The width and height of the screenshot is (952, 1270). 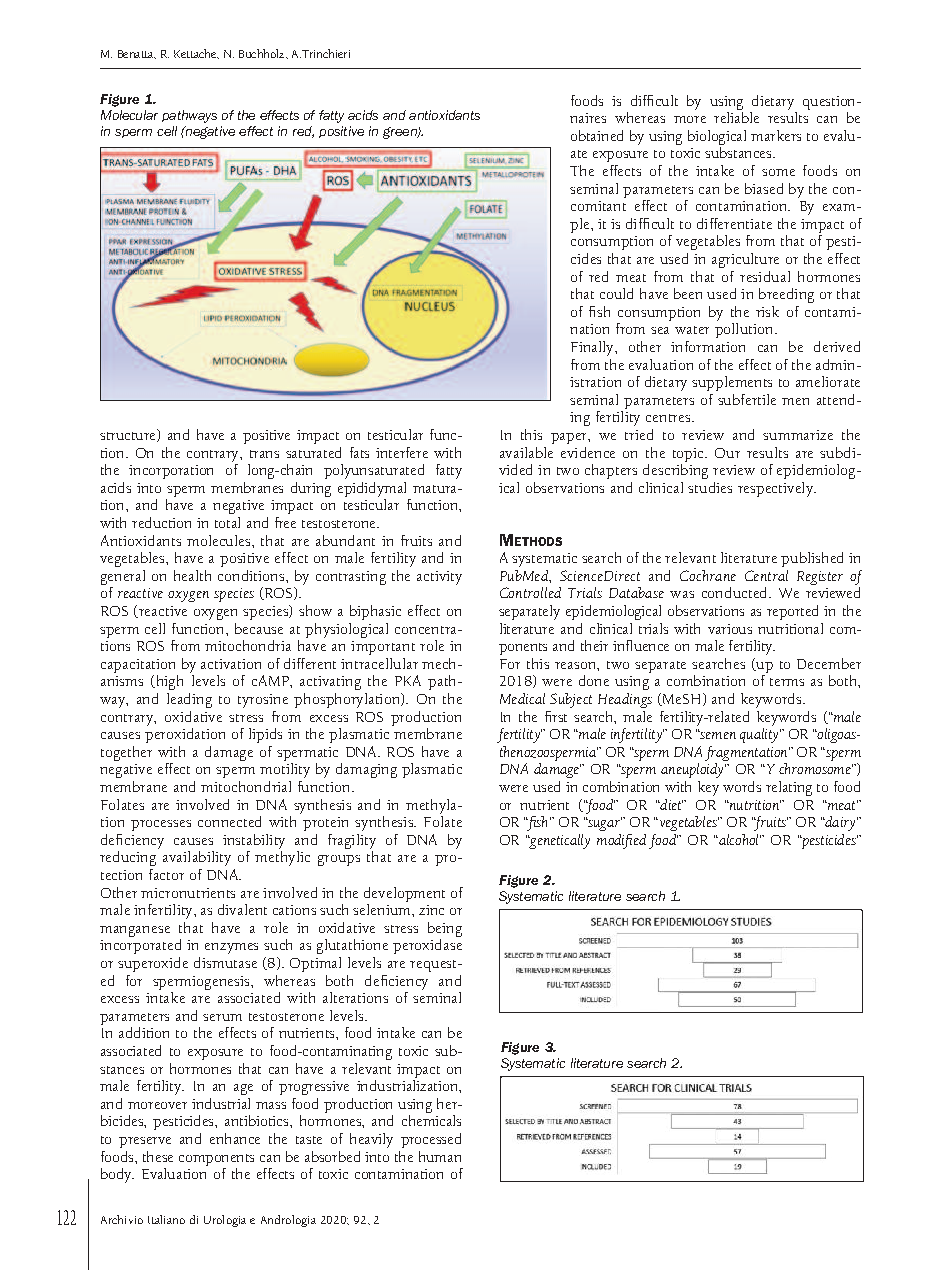 I want to click on available, so click(x=526, y=452).
